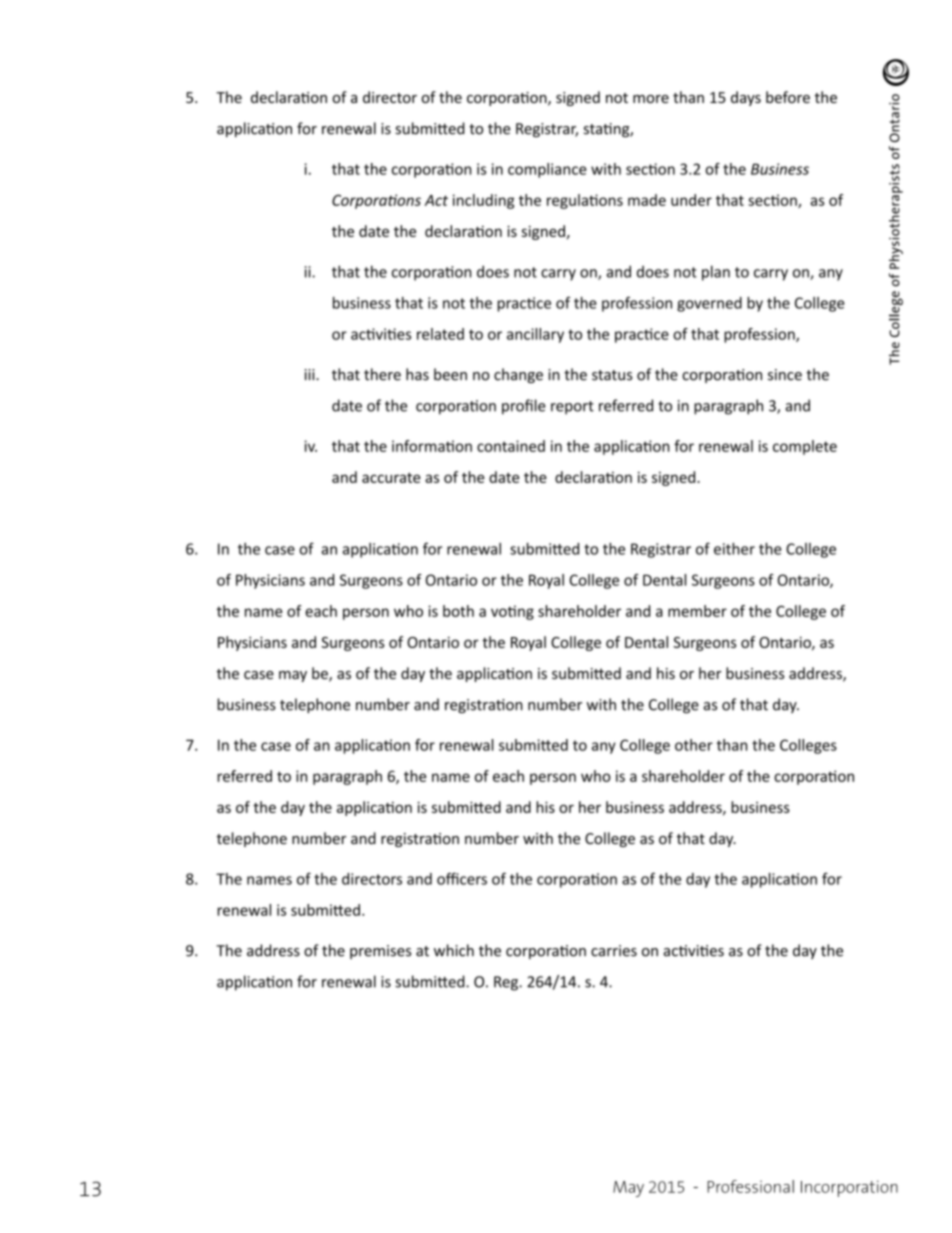 This screenshot has height=1233, width=952. What do you see at coordinates (512, 612) in the screenshot?
I see `voting` at bounding box center [512, 612].
